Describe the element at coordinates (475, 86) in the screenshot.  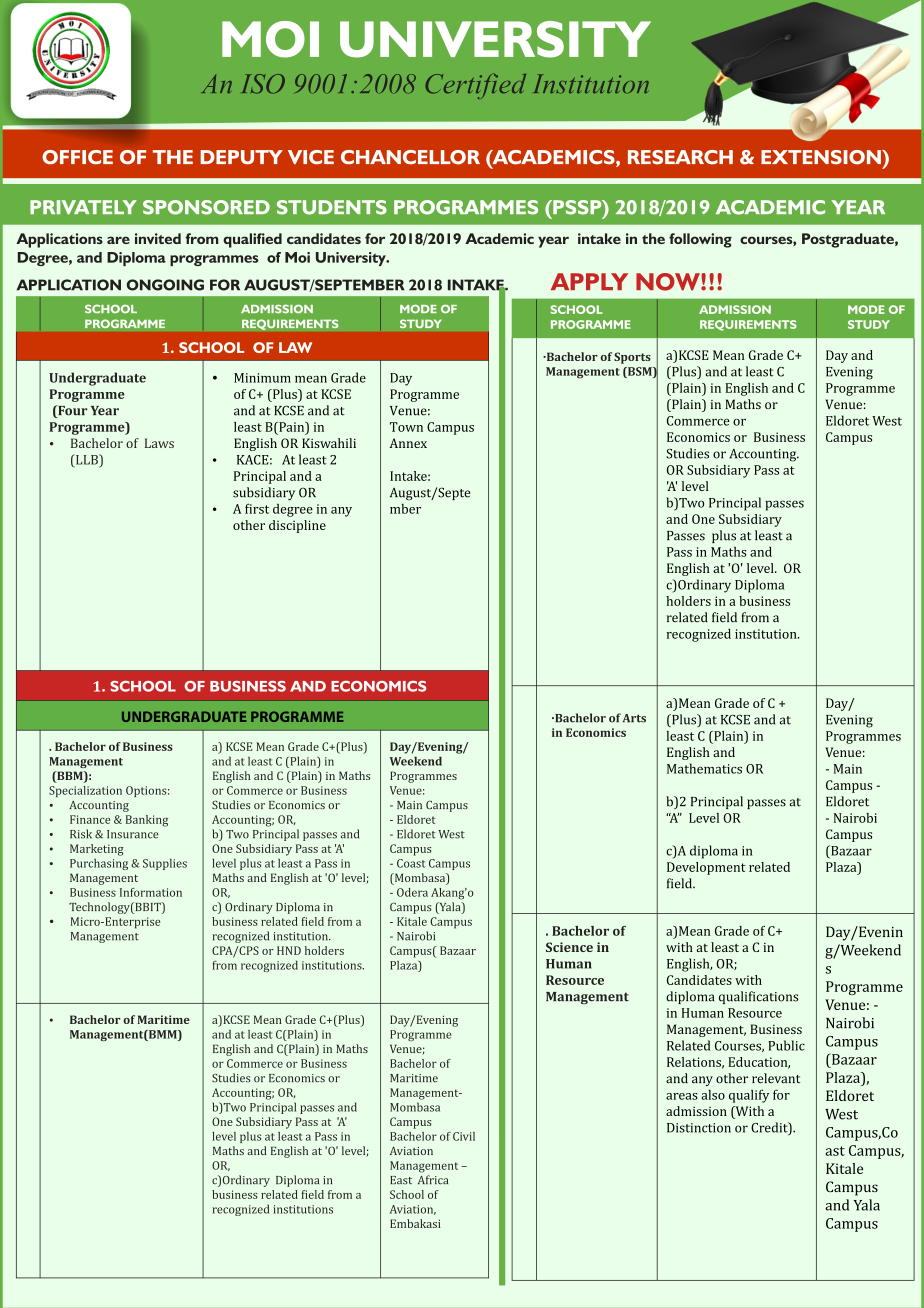
I see `Certified` at that location.
